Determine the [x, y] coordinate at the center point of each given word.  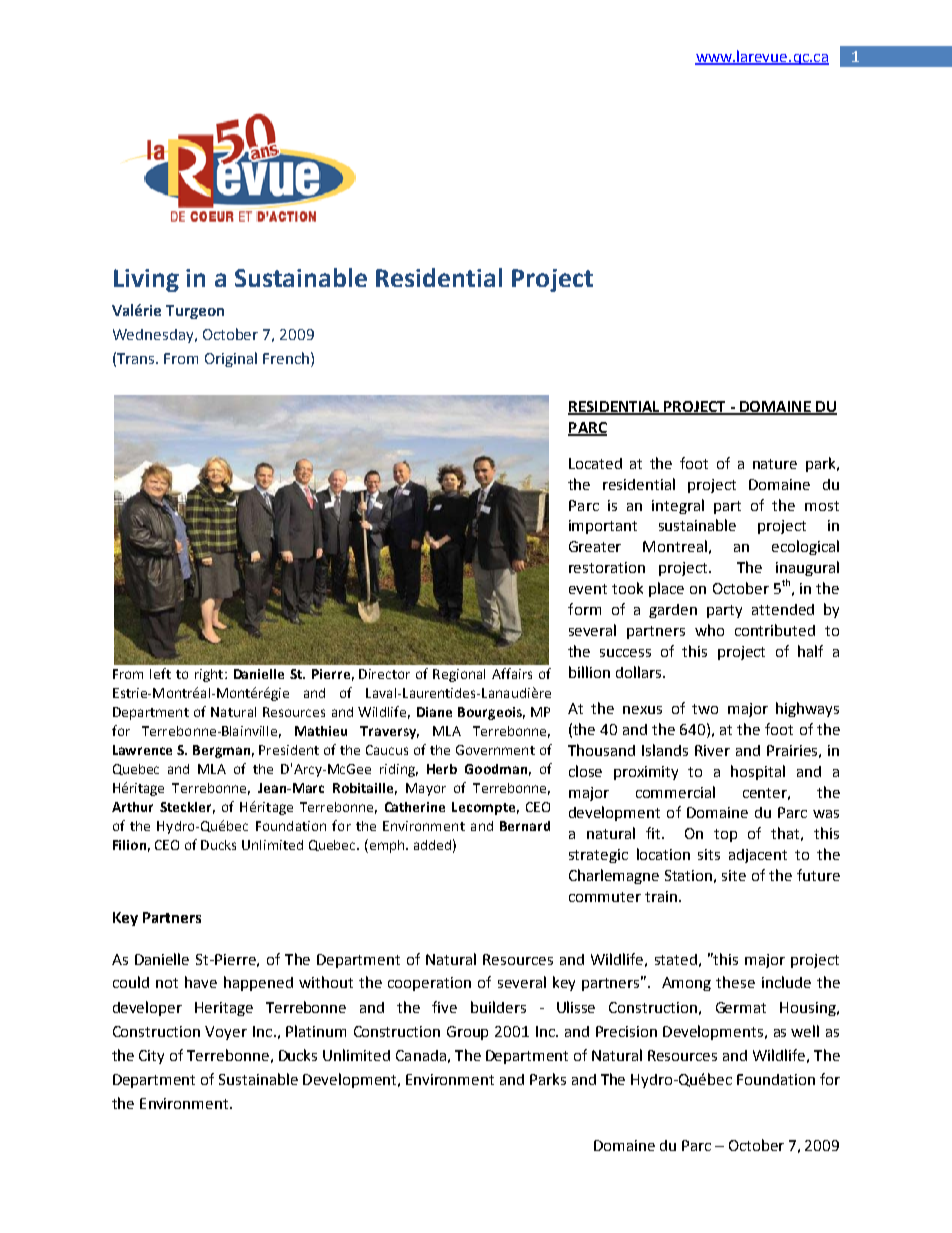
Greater [595, 546]
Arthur [132, 807]
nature [775, 464]
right [210, 675]
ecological [805, 547]
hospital [758, 772]
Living [146, 280]
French [286, 358]
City [151, 1057]
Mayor [426, 789]
